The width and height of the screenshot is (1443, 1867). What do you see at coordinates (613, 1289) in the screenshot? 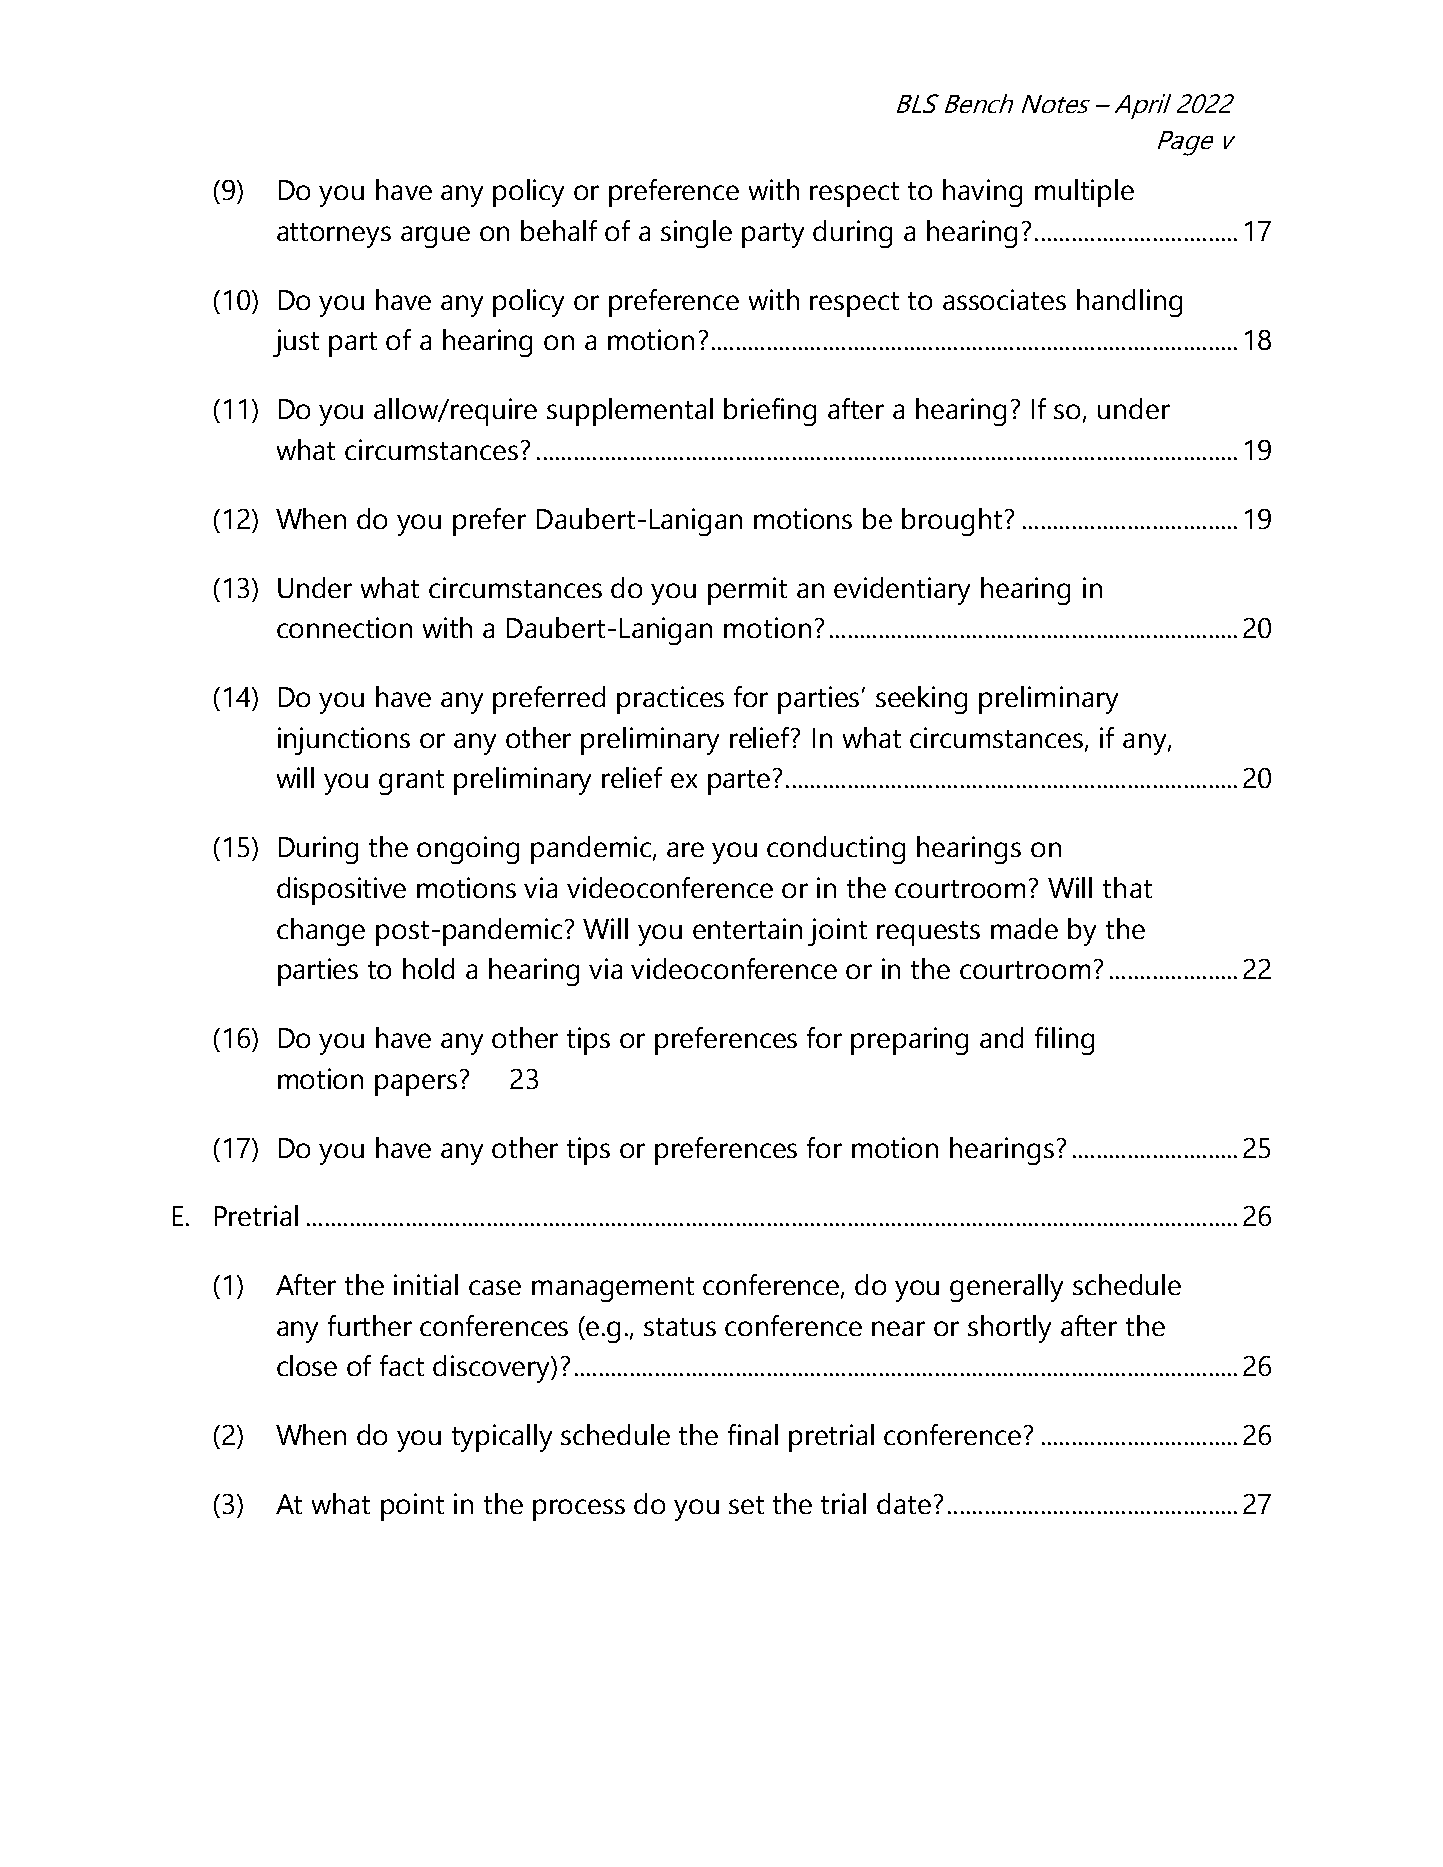
I see `management` at bounding box center [613, 1289].
